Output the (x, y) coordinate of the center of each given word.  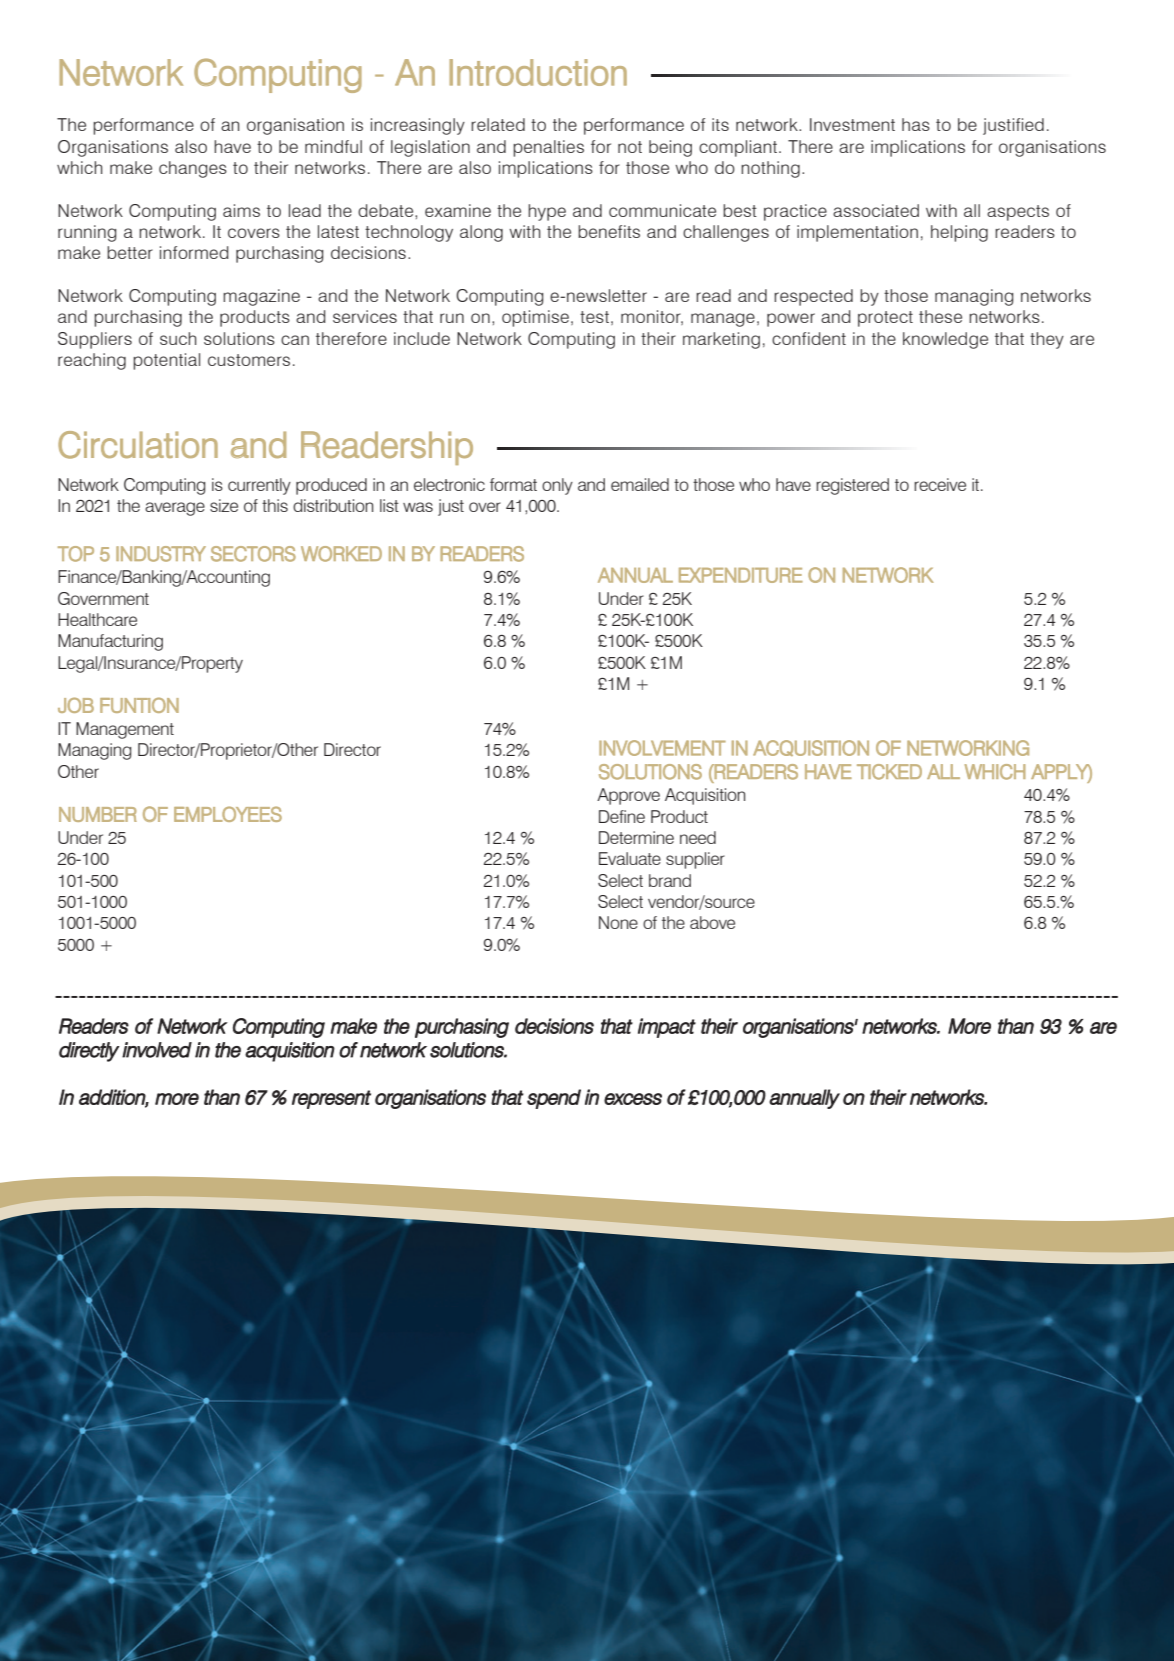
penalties (548, 148)
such (178, 338)
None (618, 922)
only (557, 486)
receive (940, 484)
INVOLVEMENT (662, 748)
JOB (76, 705)
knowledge (945, 340)
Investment (852, 124)
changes (193, 169)
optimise (535, 318)
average (175, 509)
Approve (628, 796)
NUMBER (98, 814)
